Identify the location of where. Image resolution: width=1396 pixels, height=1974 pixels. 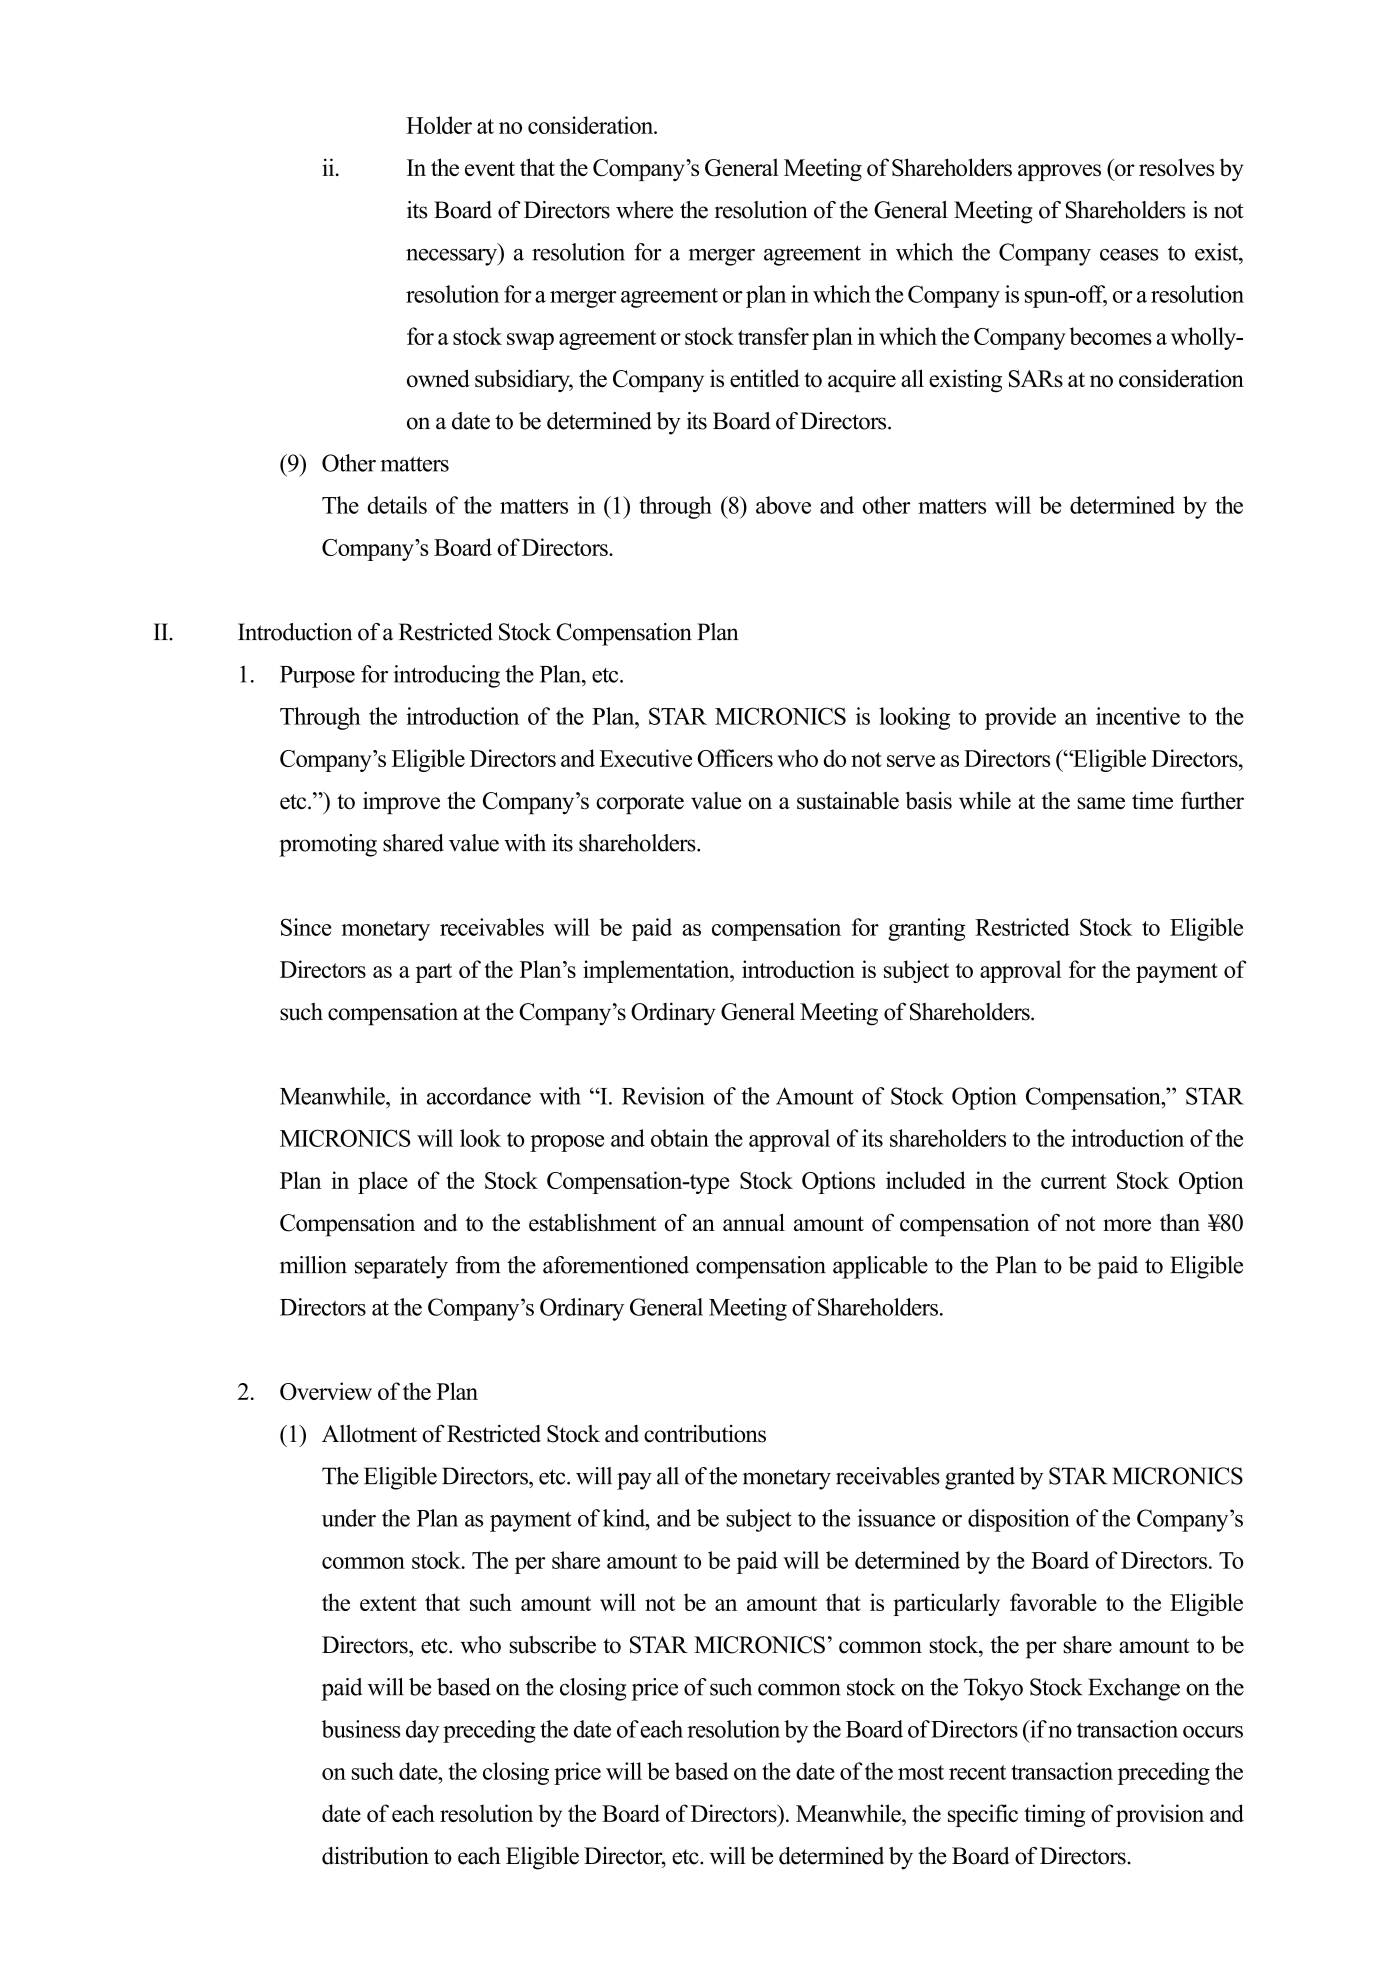
(644, 210).
